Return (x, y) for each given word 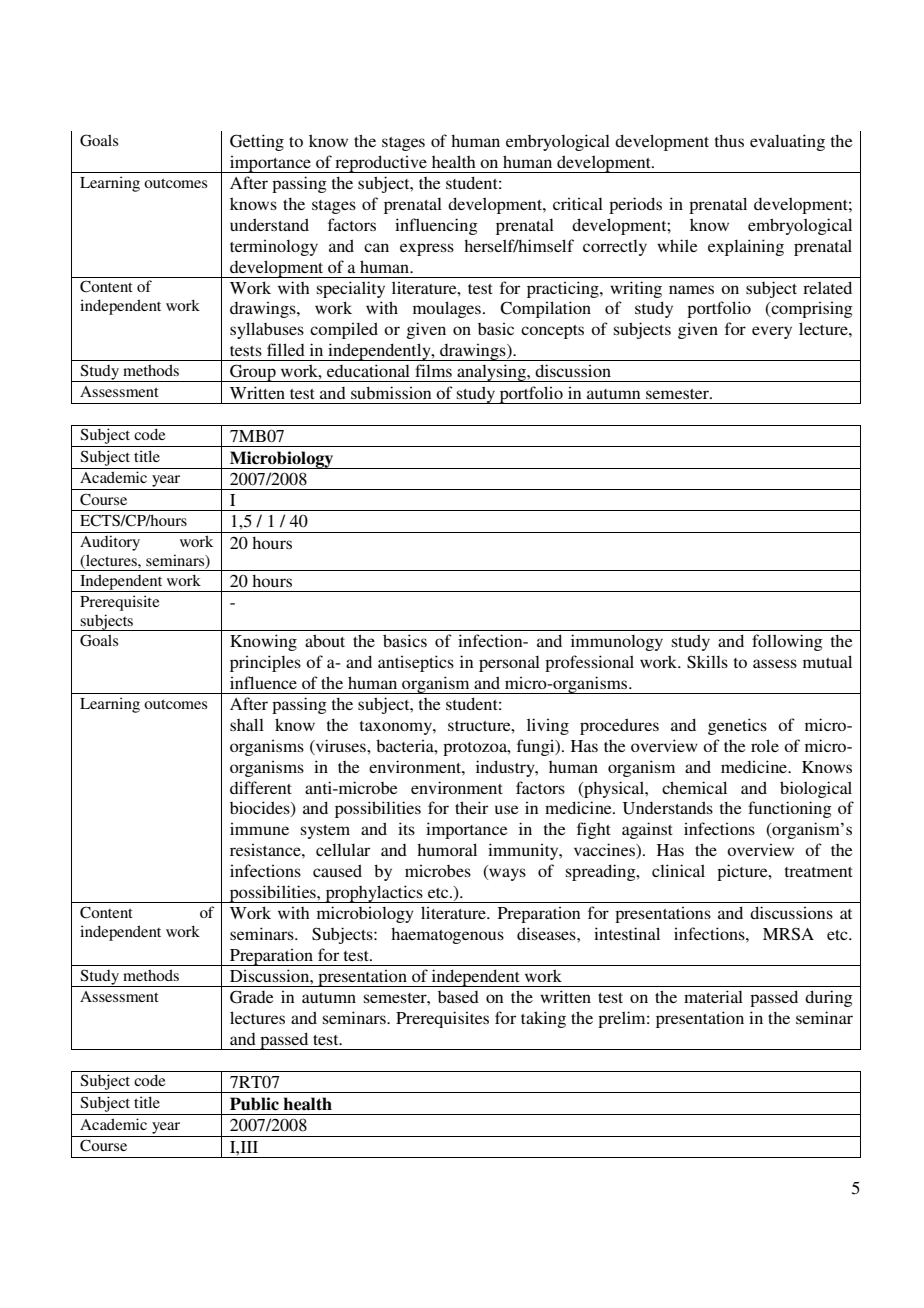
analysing (491, 373)
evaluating (787, 142)
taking (543, 1019)
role (765, 745)
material (713, 996)
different (261, 787)
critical (578, 203)
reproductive (381, 164)
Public (254, 1104)
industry (506, 768)
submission (391, 392)
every (772, 332)
